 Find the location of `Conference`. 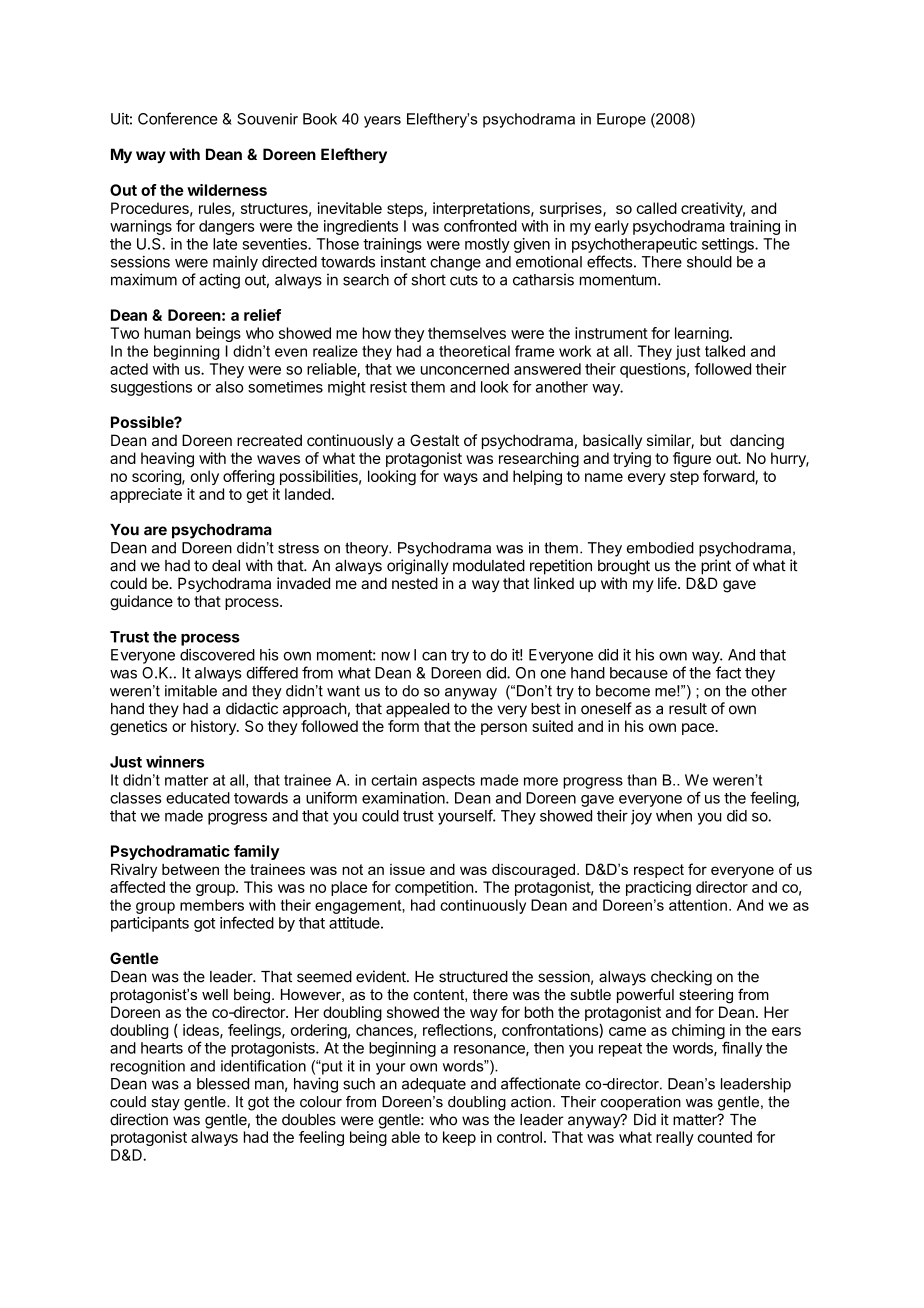

Conference is located at coordinates (178, 118).
